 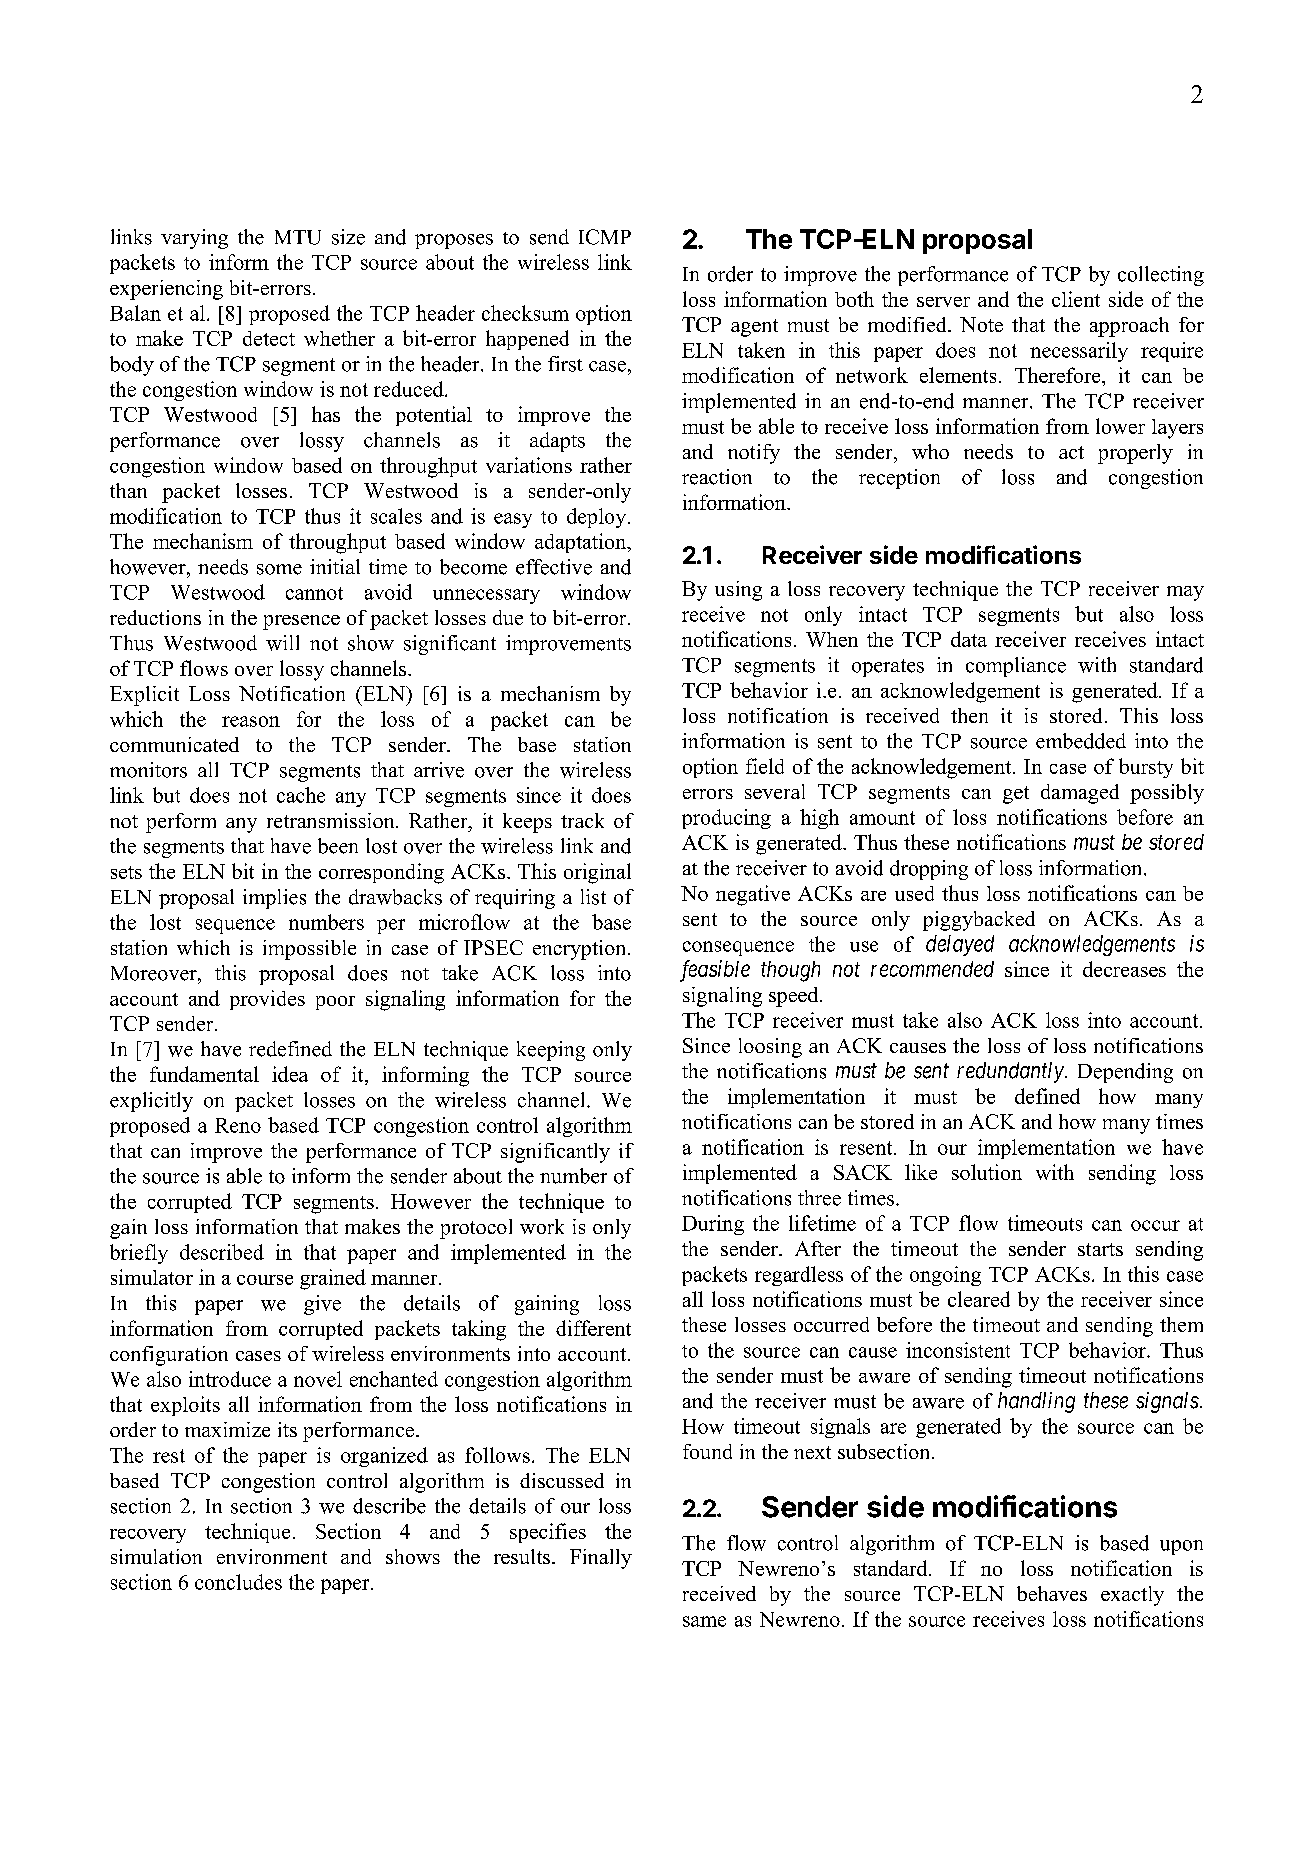 I want to click on starts, so click(x=1100, y=1249).
